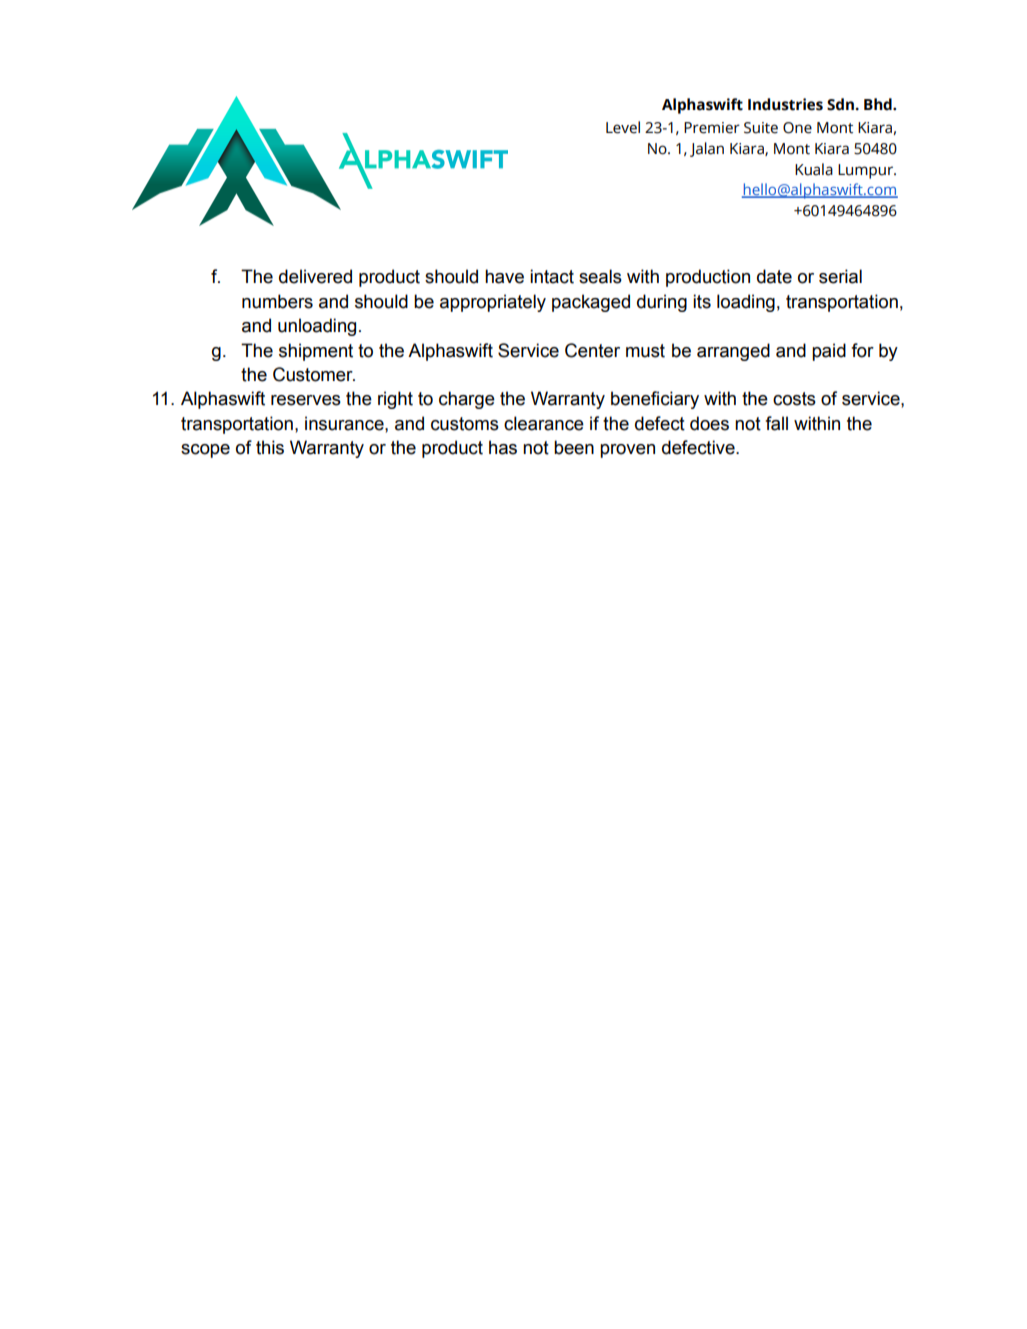 Image resolution: width=1027 pixels, height=1329 pixels. I want to click on costs, so click(794, 399).
